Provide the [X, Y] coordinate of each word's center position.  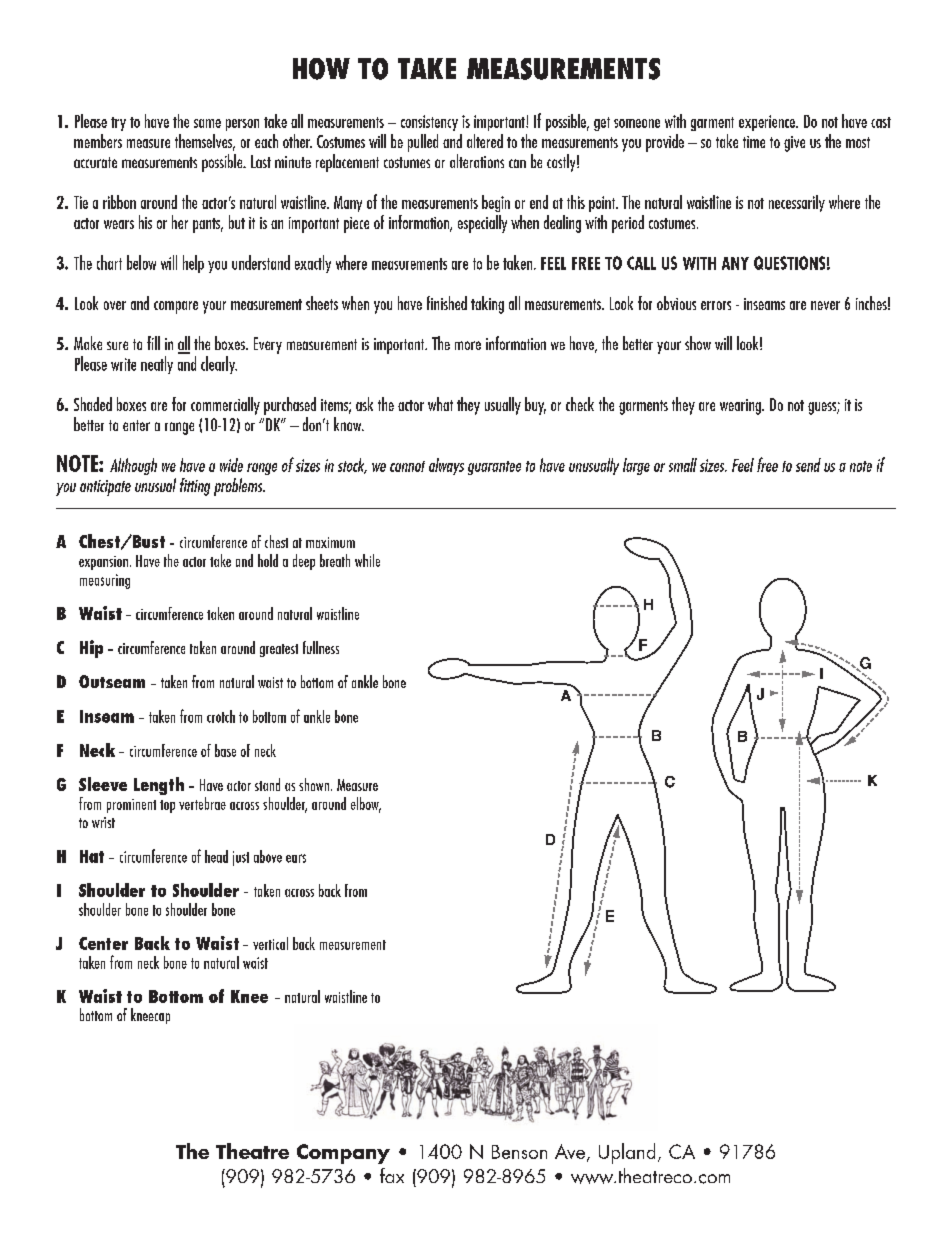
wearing [741, 407]
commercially [225, 406]
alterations [477, 161]
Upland [627, 1153]
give [794, 144]
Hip [91, 649]
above [268, 856]
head [216, 856]
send [808, 465]
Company [343, 1154]
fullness [321, 647]
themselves [205, 142]
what [440, 404]
